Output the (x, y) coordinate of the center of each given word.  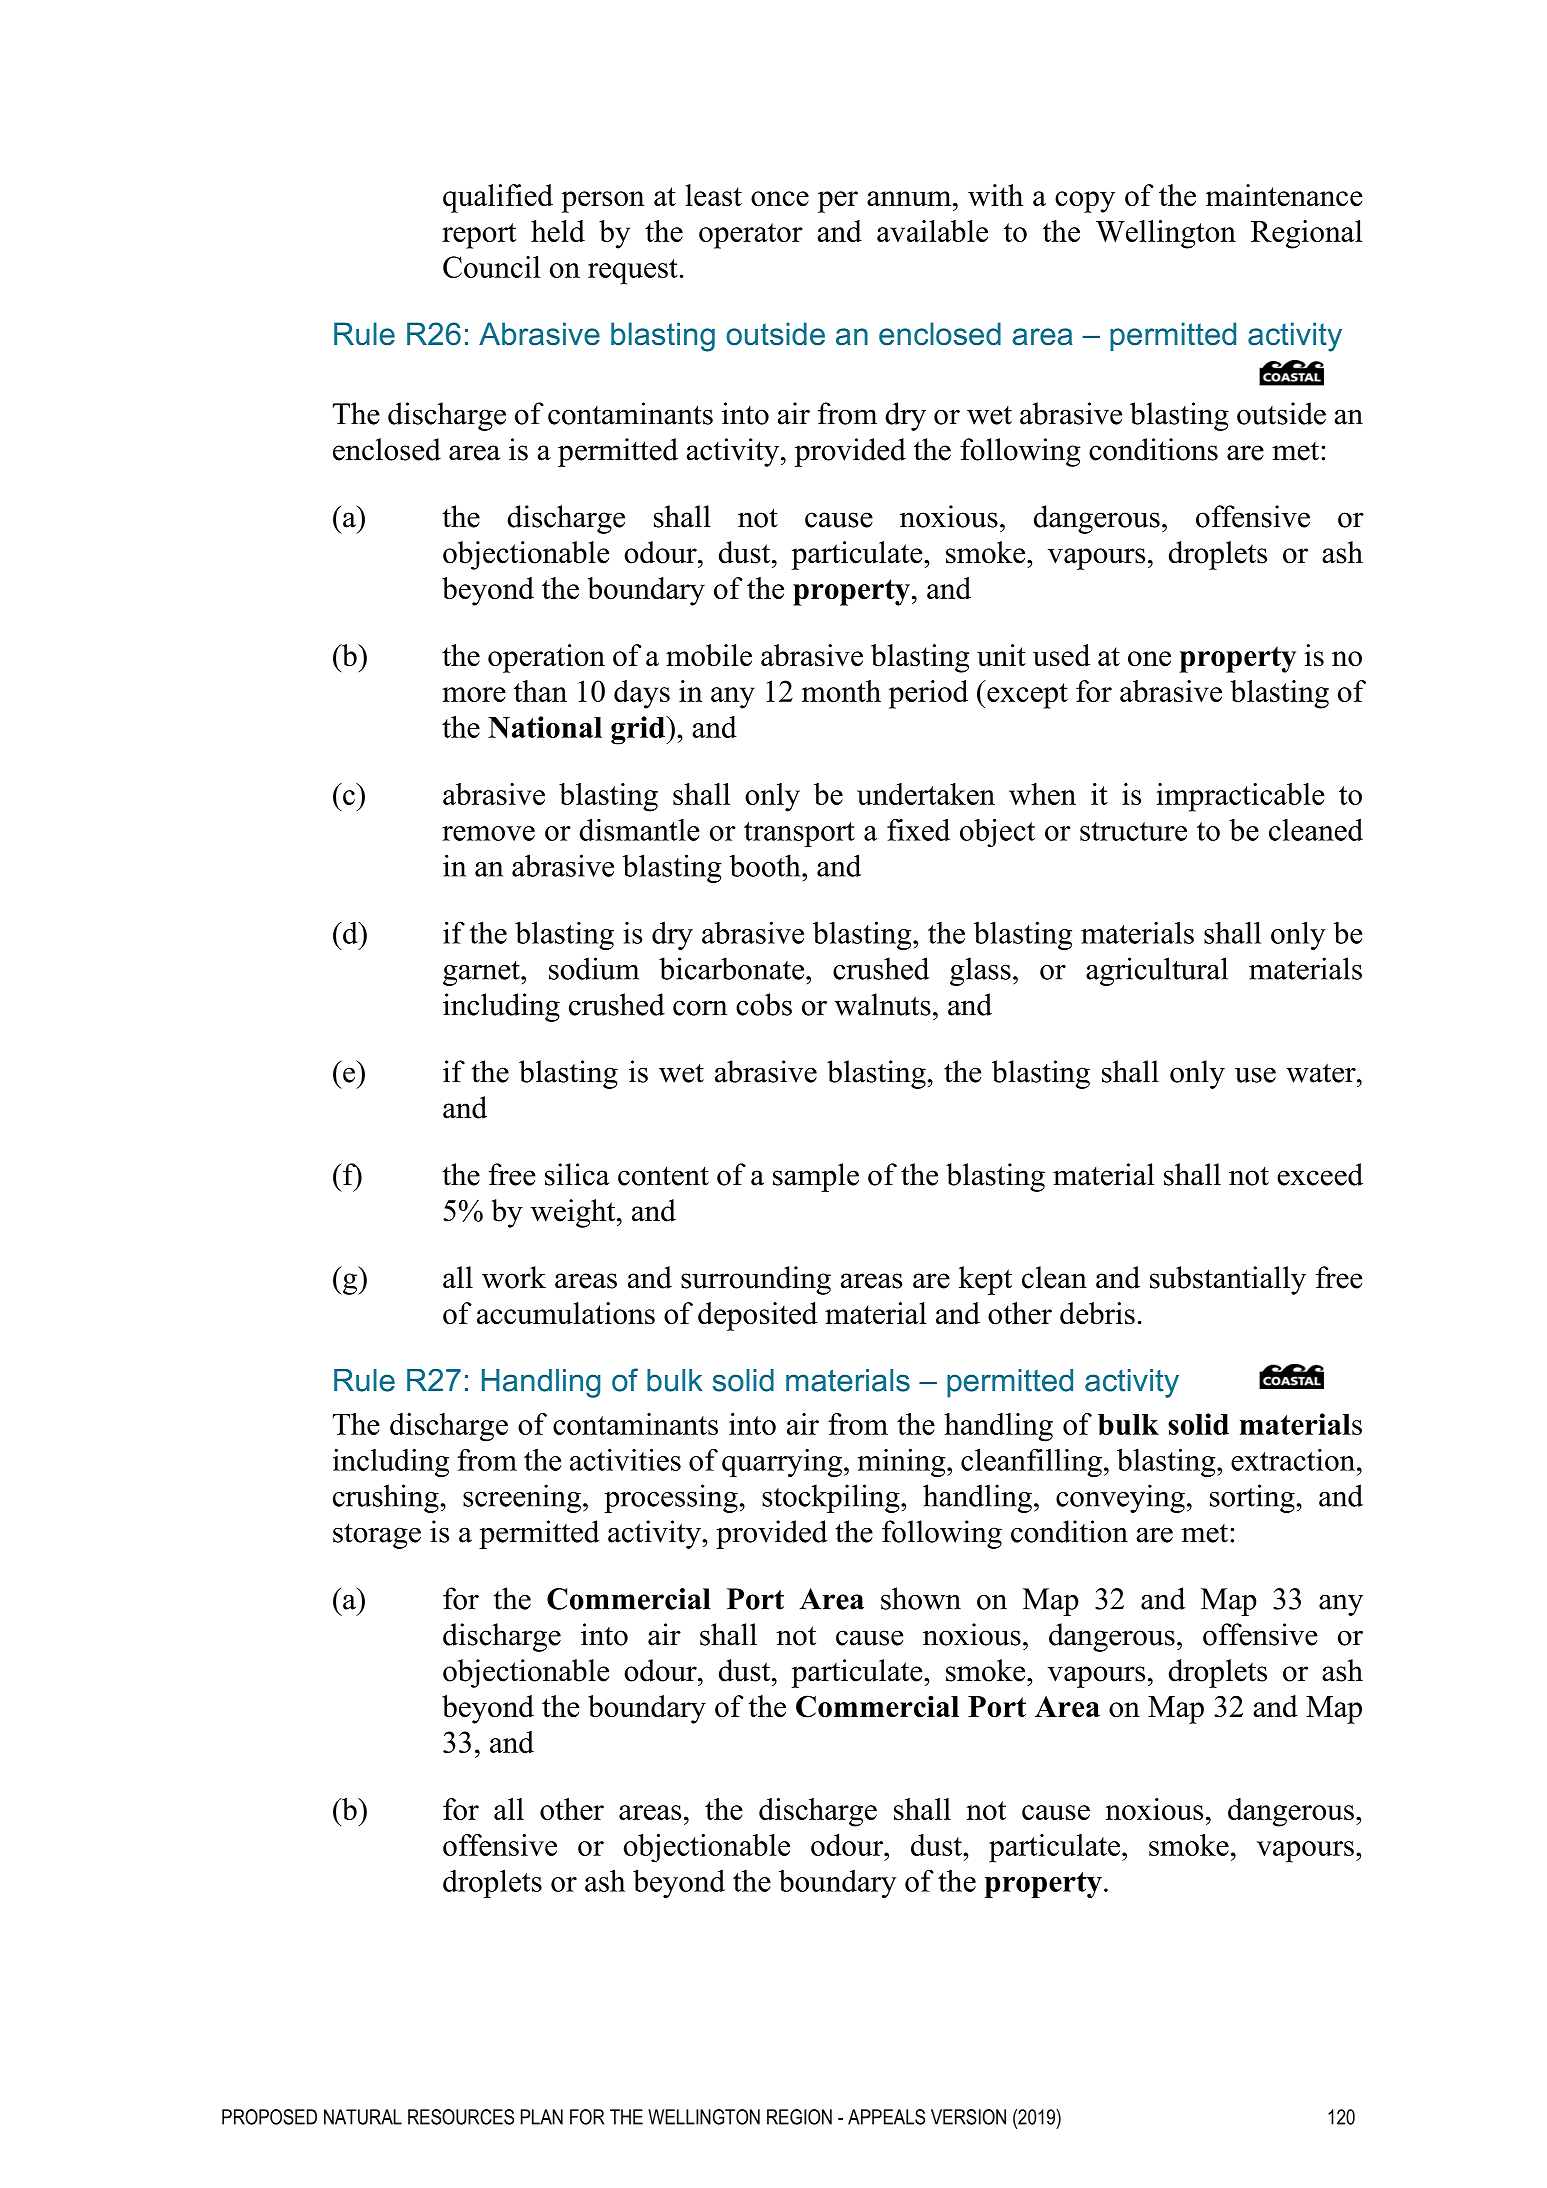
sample (816, 1177)
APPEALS (886, 2117)
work (514, 1277)
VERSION (968, 2117)
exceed (1320, 1174)
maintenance (1284, 195)
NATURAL (363, 2117)
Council (491, 267)
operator (751, 236)
